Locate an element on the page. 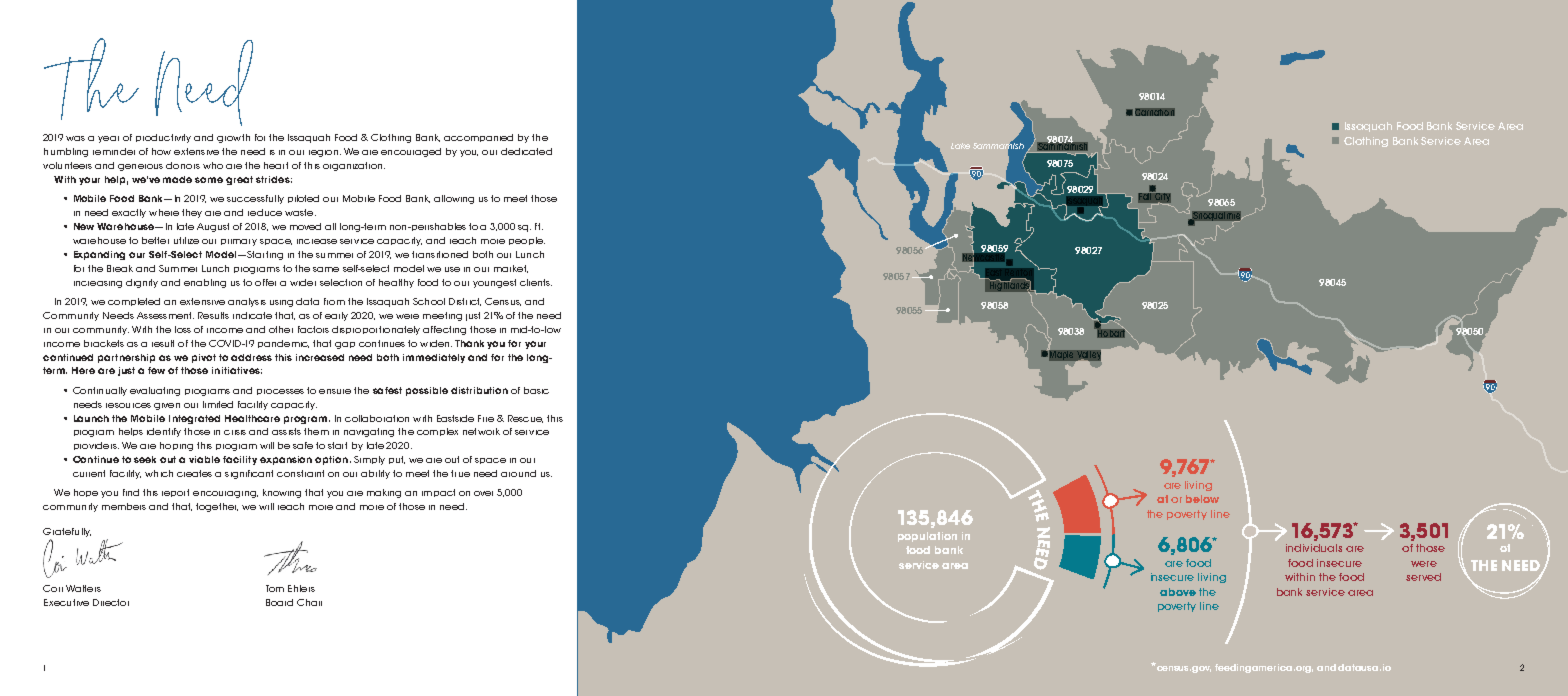 The image size is (1568, 696). growth is located at coordinates (233, 138).
